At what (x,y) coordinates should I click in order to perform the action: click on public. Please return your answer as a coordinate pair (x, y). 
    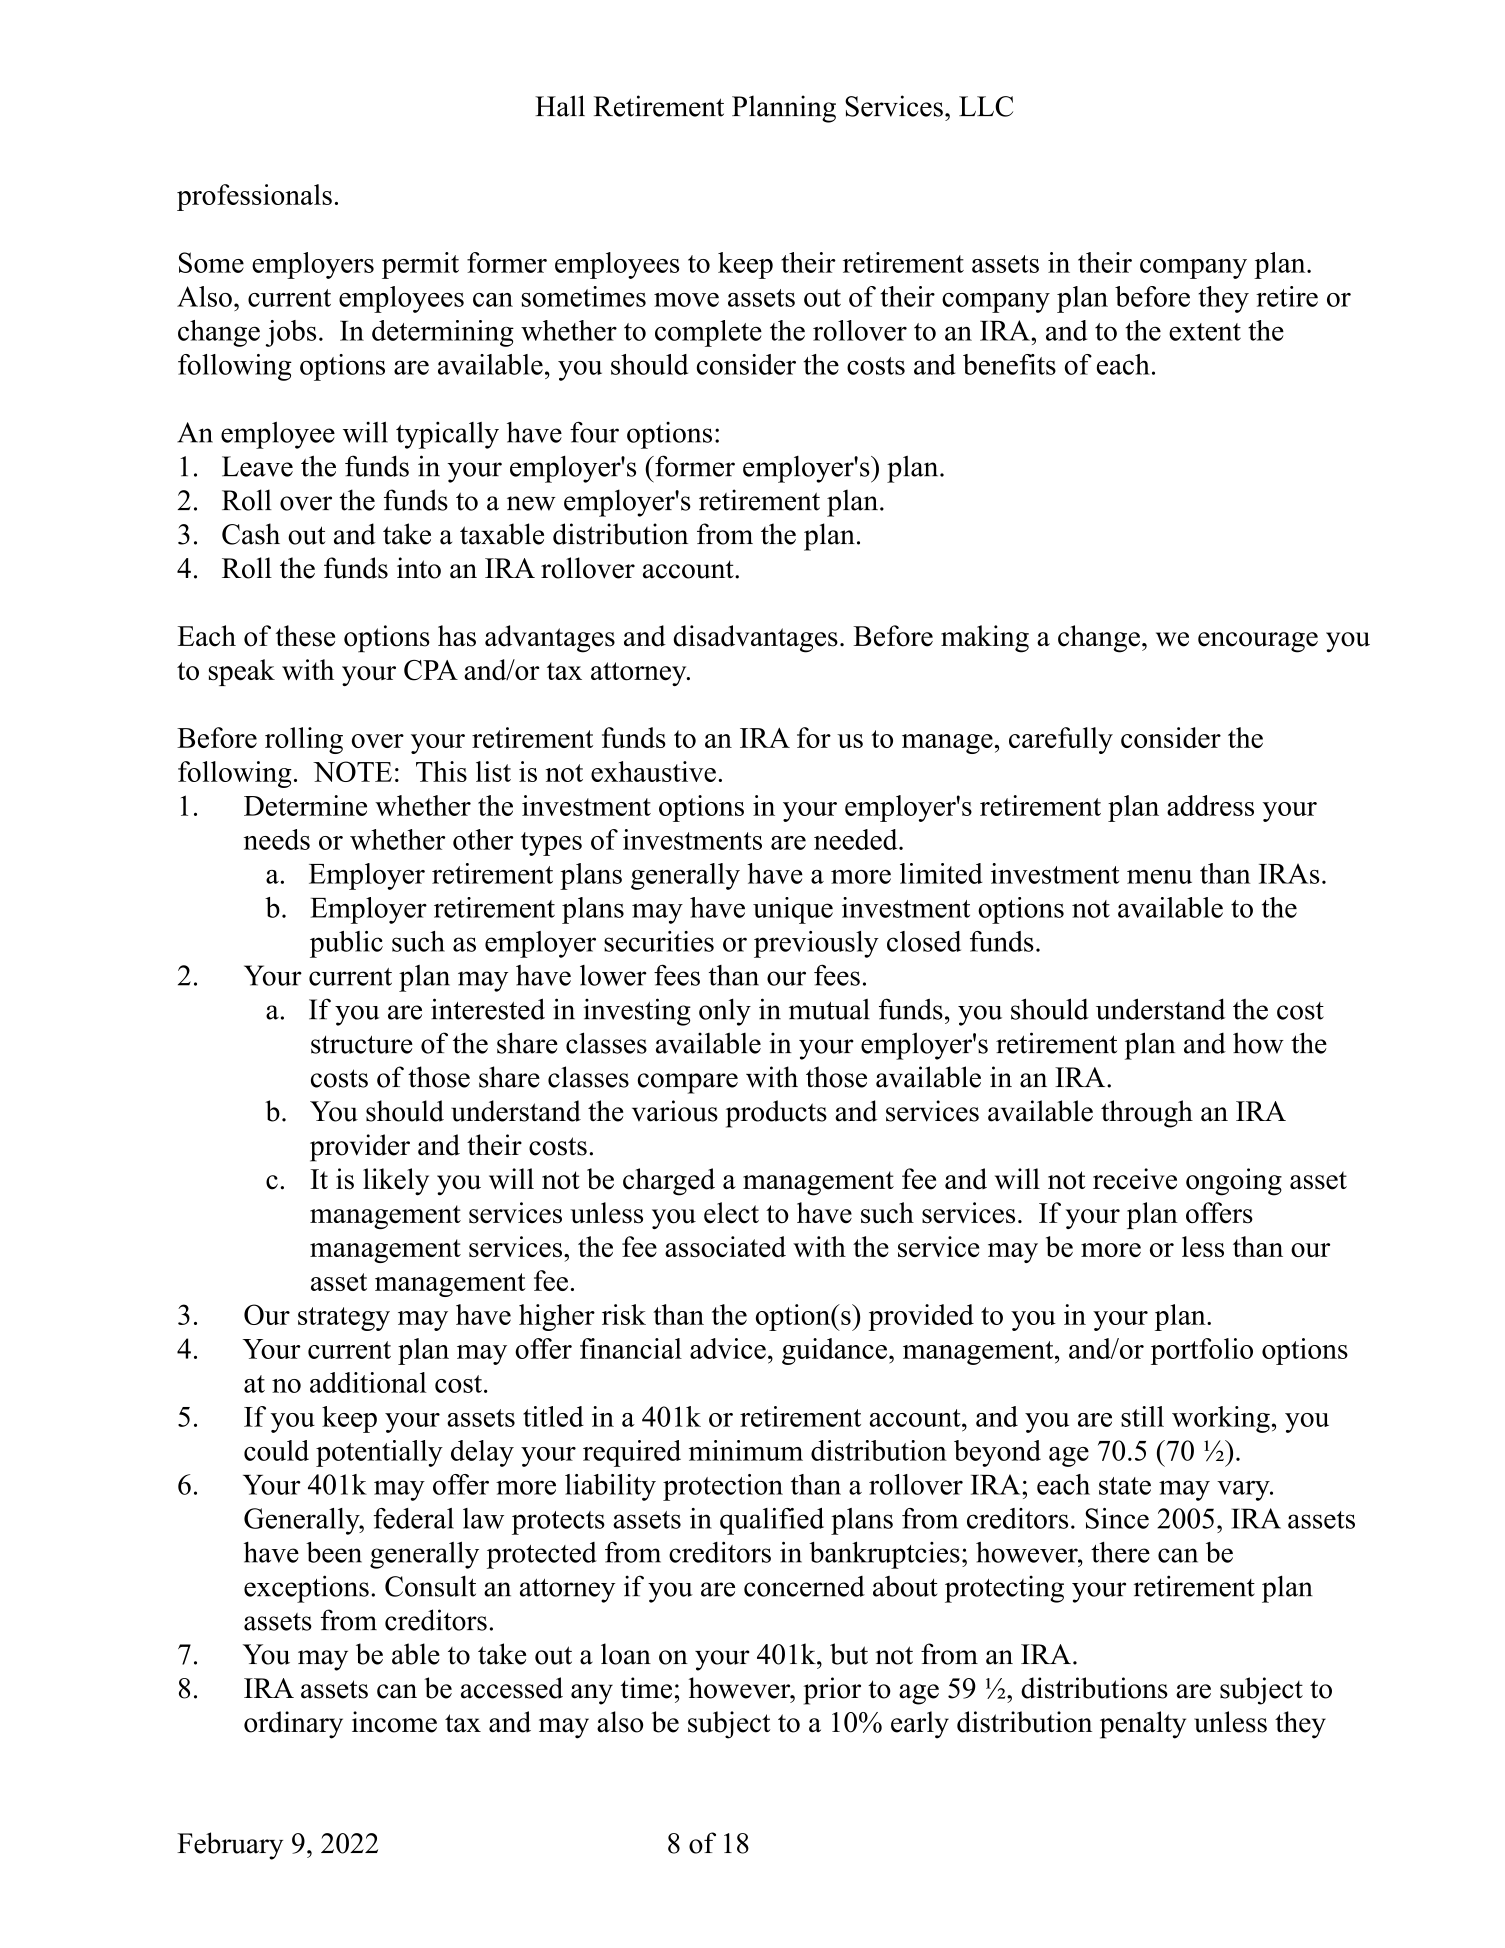
    Looking at the image, I should click on (346, 944).
